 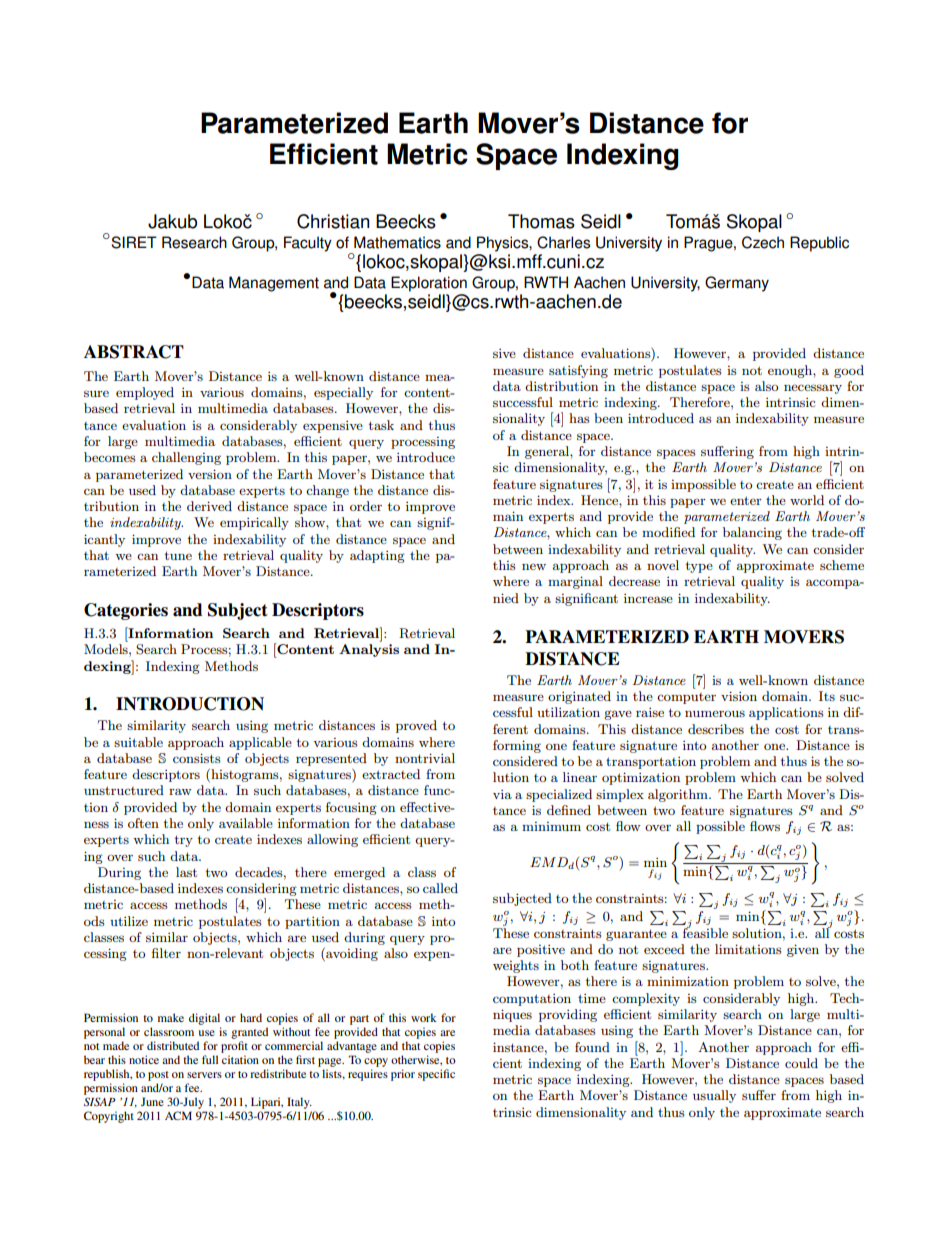 What do you see at coordinates (679, 795) in the screenshot?
I see `algorithm` at bounding box center [679, 795].
